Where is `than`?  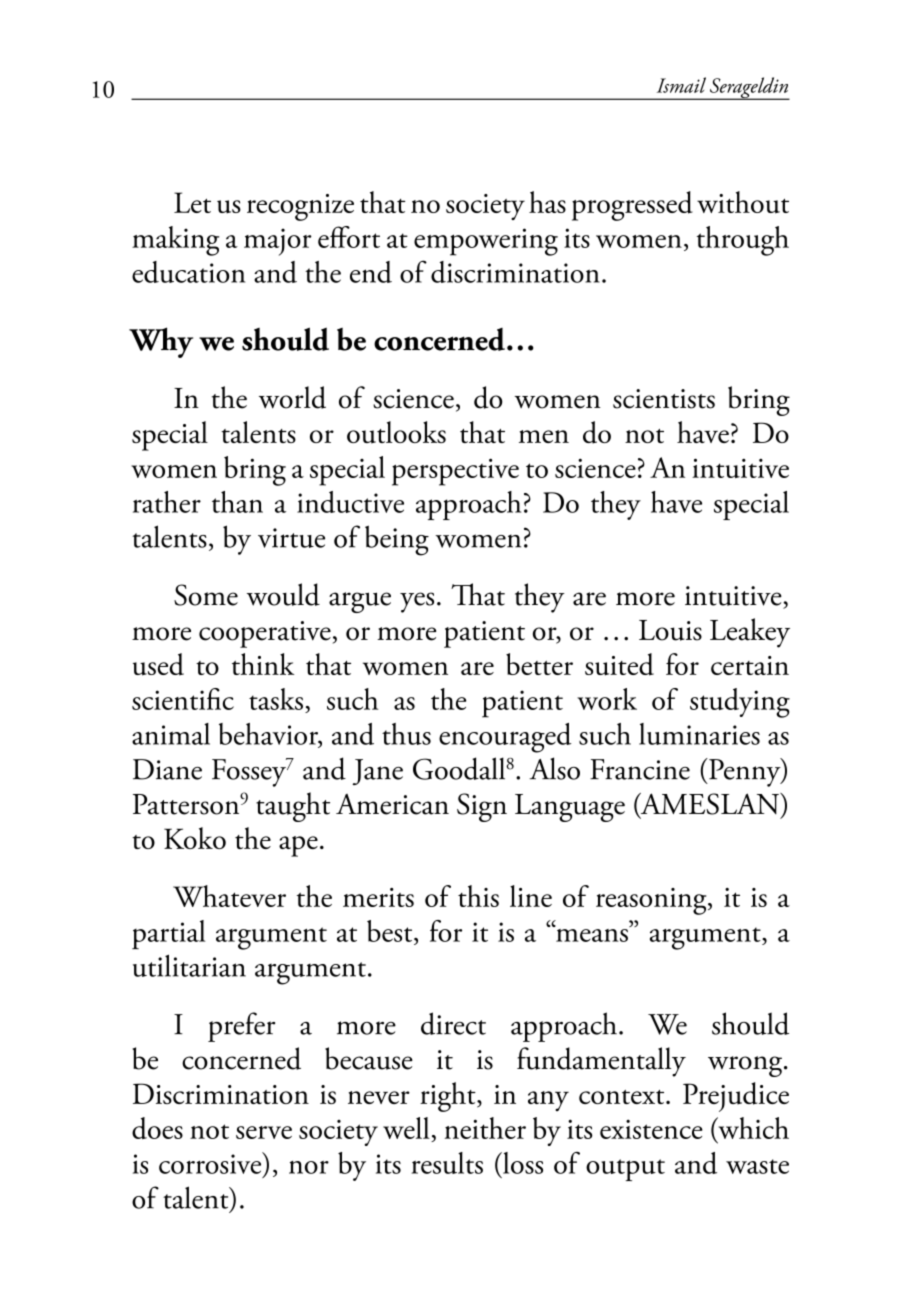
than is located at coordinates (237, 502).
